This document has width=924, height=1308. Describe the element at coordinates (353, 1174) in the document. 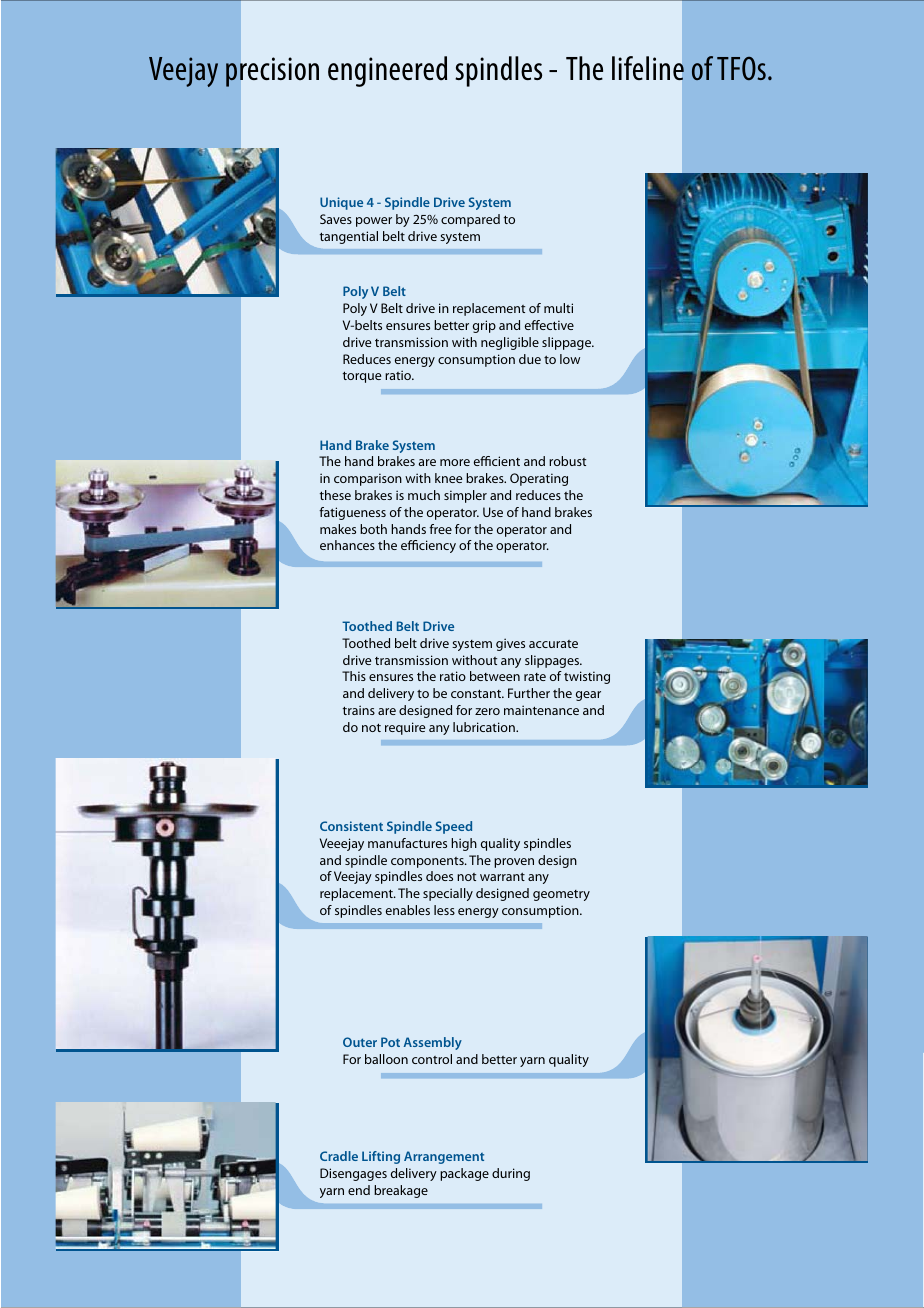

I see `Disengages` at that location.
